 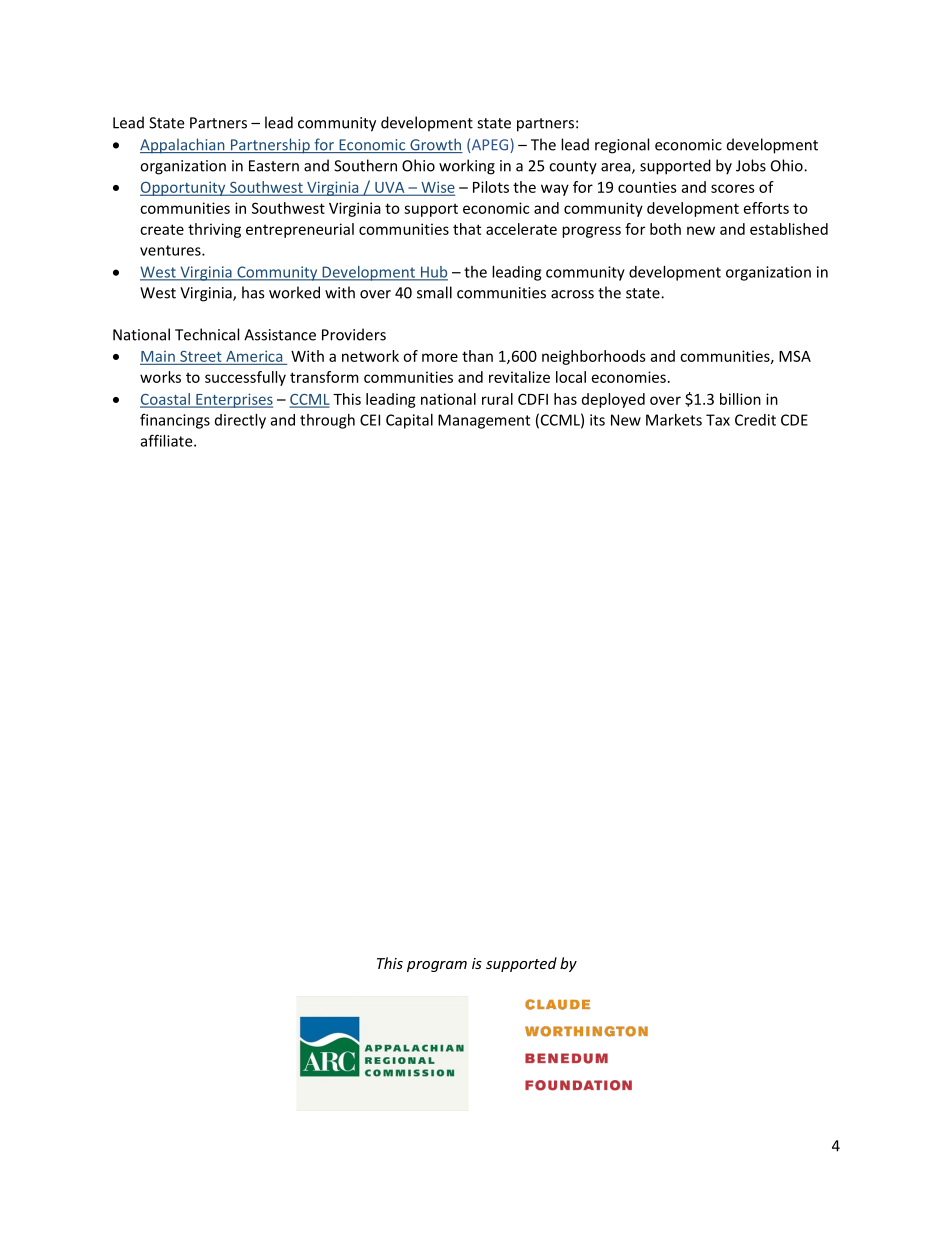 What do you see at coordinates (733, 188) in the screenshot?
I see `scores` at bounding box center [733, 188].
